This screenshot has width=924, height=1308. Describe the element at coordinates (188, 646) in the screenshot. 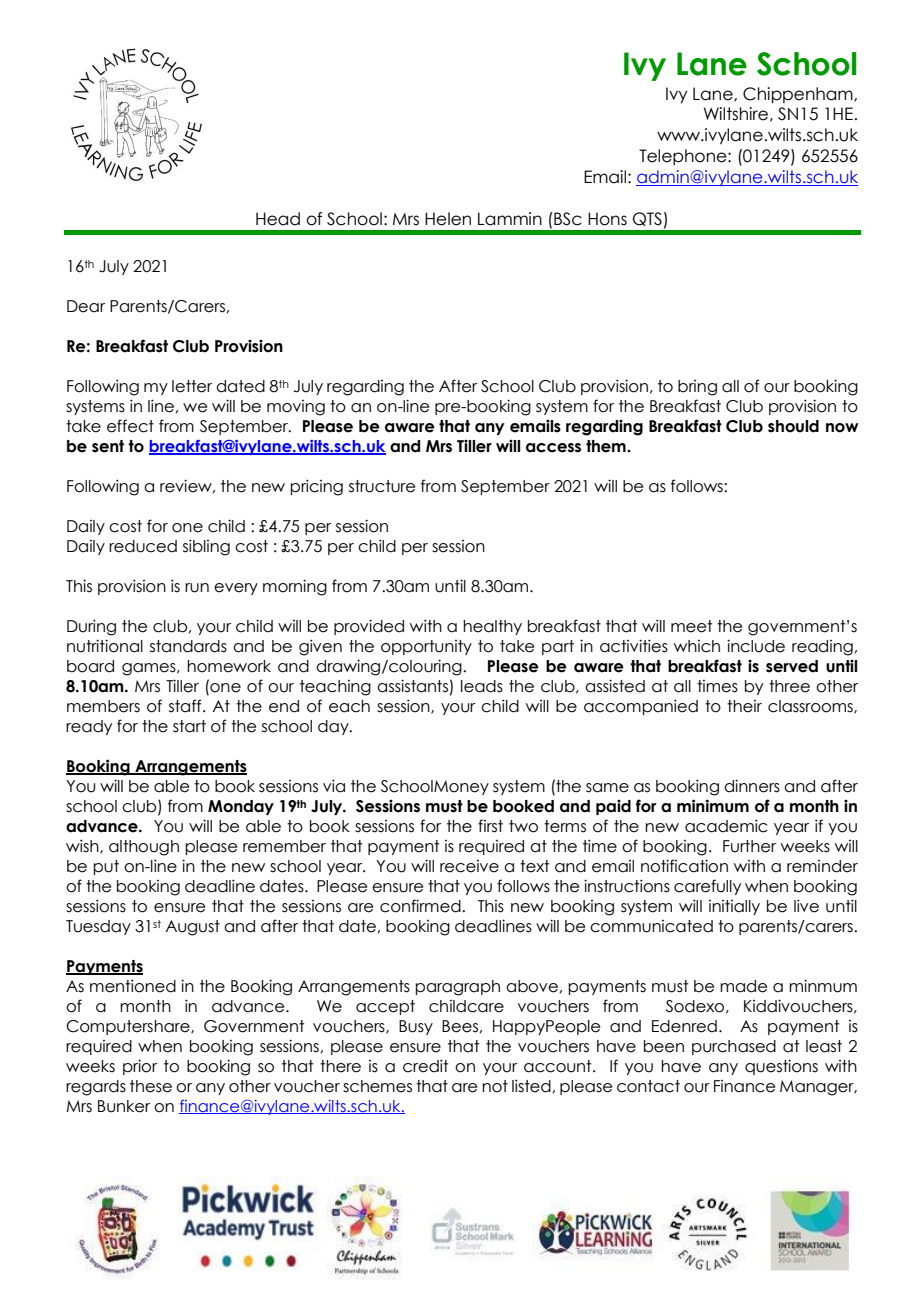

I see `standards` at that location.
